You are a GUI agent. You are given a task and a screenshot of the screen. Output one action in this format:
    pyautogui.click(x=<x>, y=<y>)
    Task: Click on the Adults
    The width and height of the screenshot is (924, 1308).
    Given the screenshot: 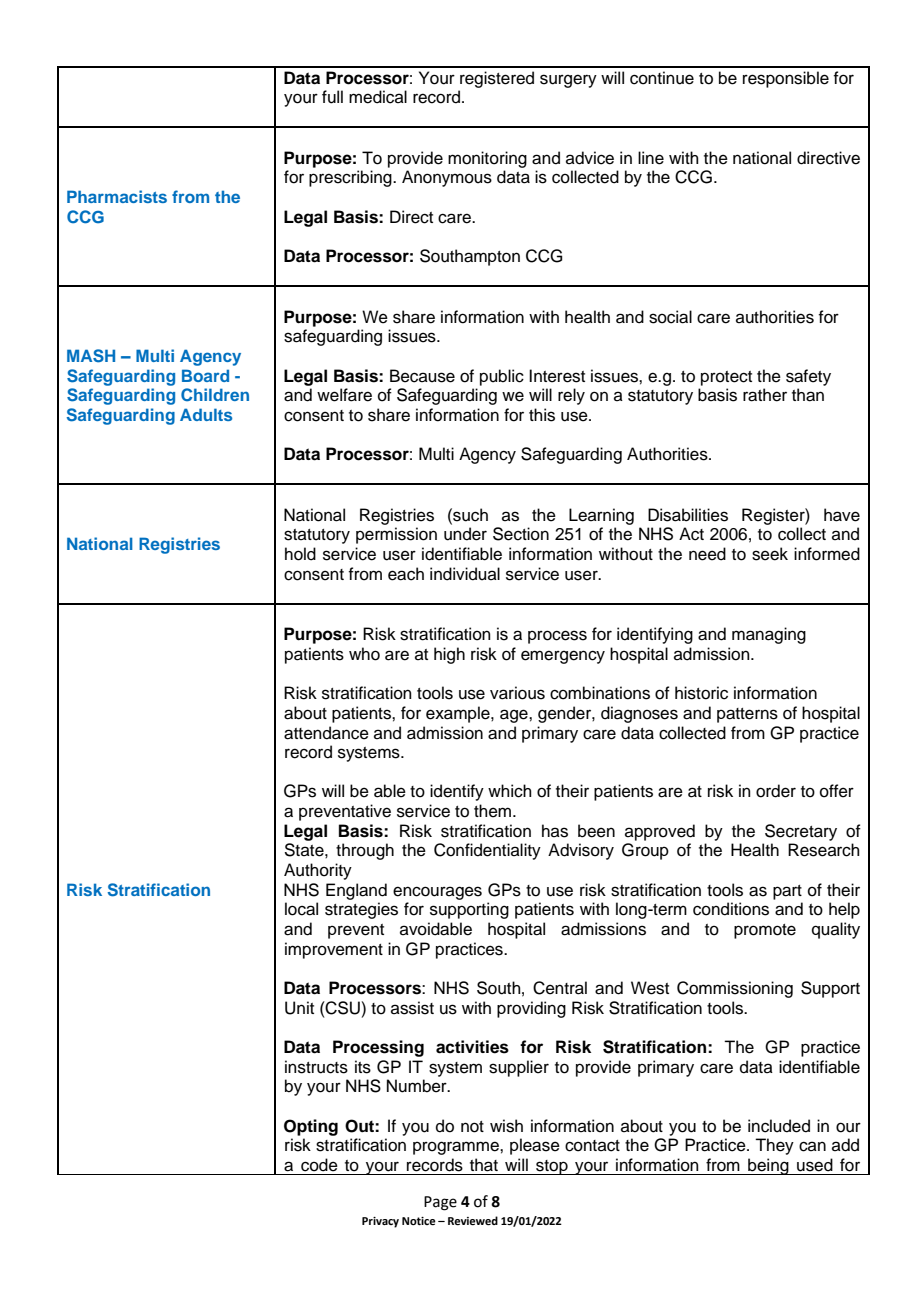 What is the action you would take?
    pyautogui.click(x=206, y=414)
